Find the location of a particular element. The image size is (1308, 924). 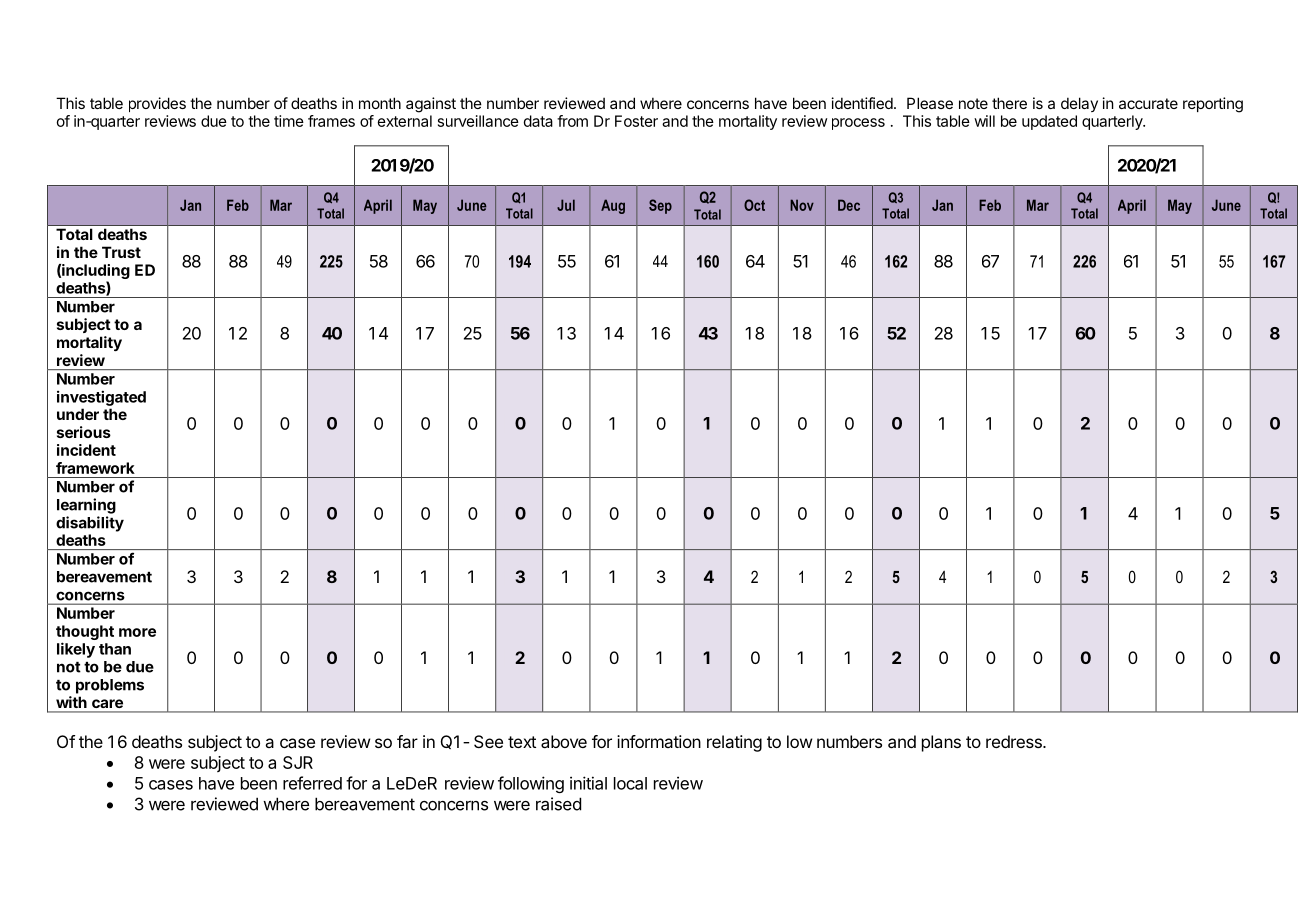

referred is located at coordinates (312, 783).
